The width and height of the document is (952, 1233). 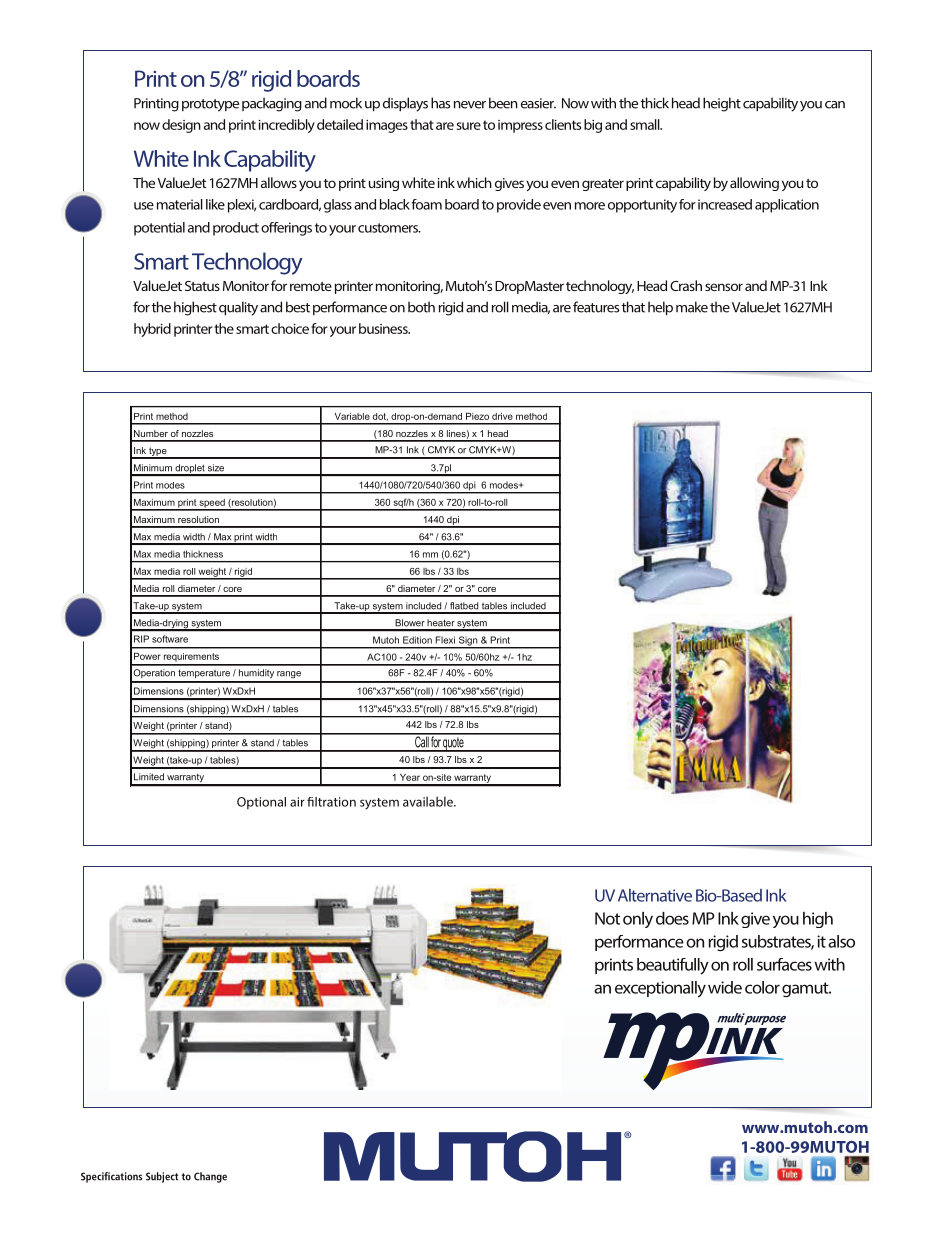 What do you see at coordinates (272, 104) in the document?
I see `packaging` at bounding box center [272, 104].
